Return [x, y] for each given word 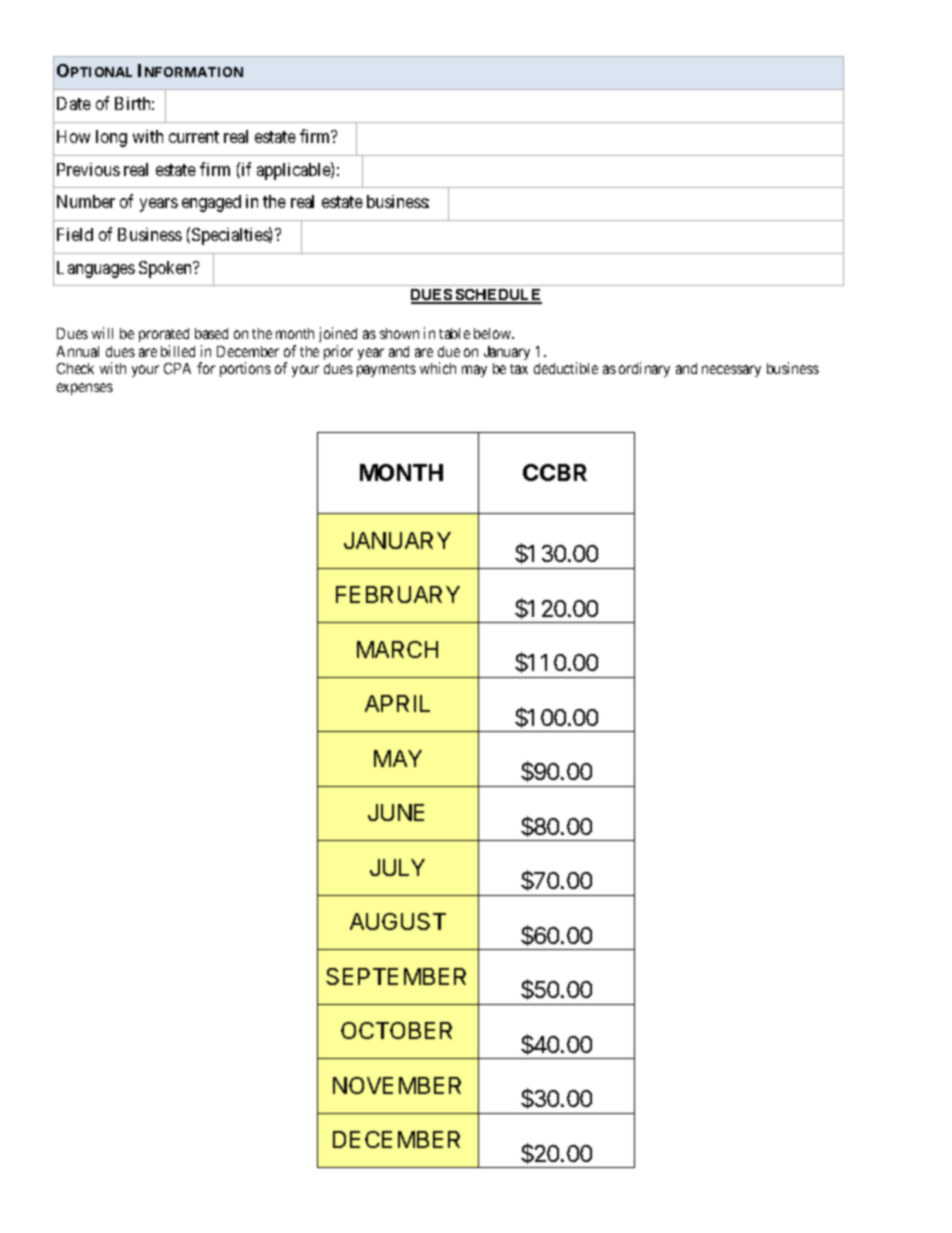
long [111, 138]
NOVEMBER [397, 1085]
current [194, 137]
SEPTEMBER [396, 976]
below [494, 333]
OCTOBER [396, 1030]
